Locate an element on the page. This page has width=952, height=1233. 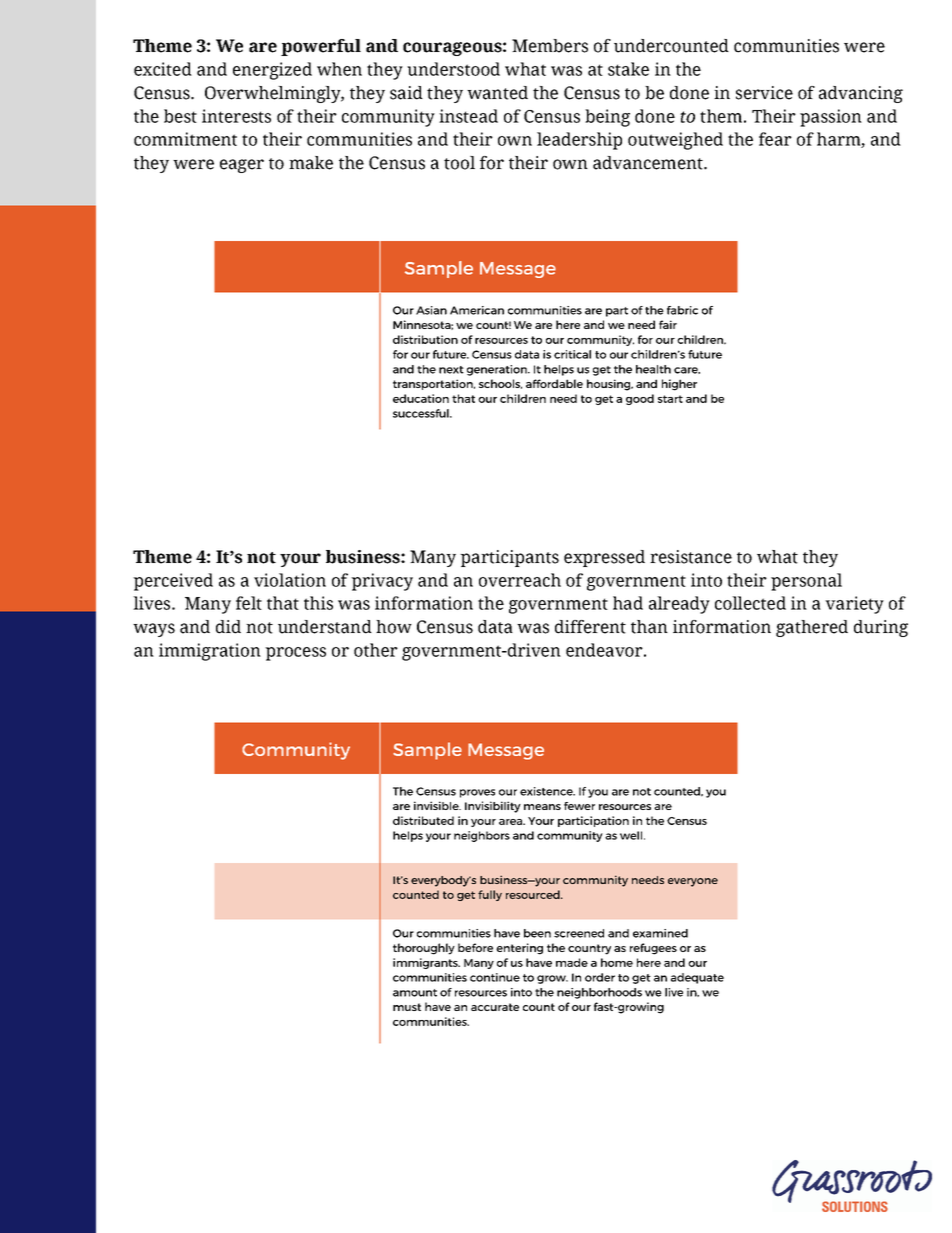
service is located at coordinates (764, 93).
